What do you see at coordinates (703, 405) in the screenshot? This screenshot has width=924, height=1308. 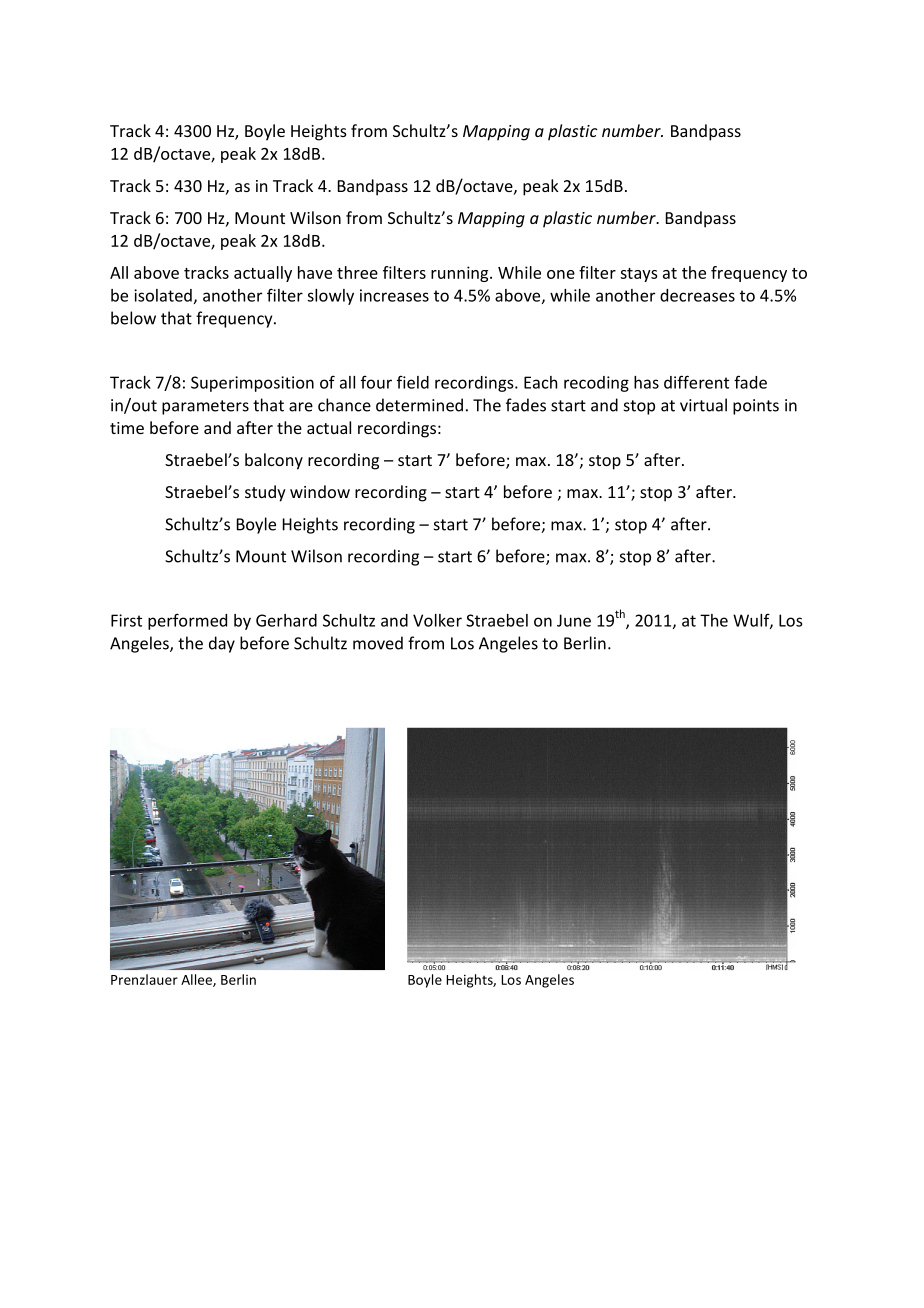 I see `virtual` at bounding box center [703, 405].
